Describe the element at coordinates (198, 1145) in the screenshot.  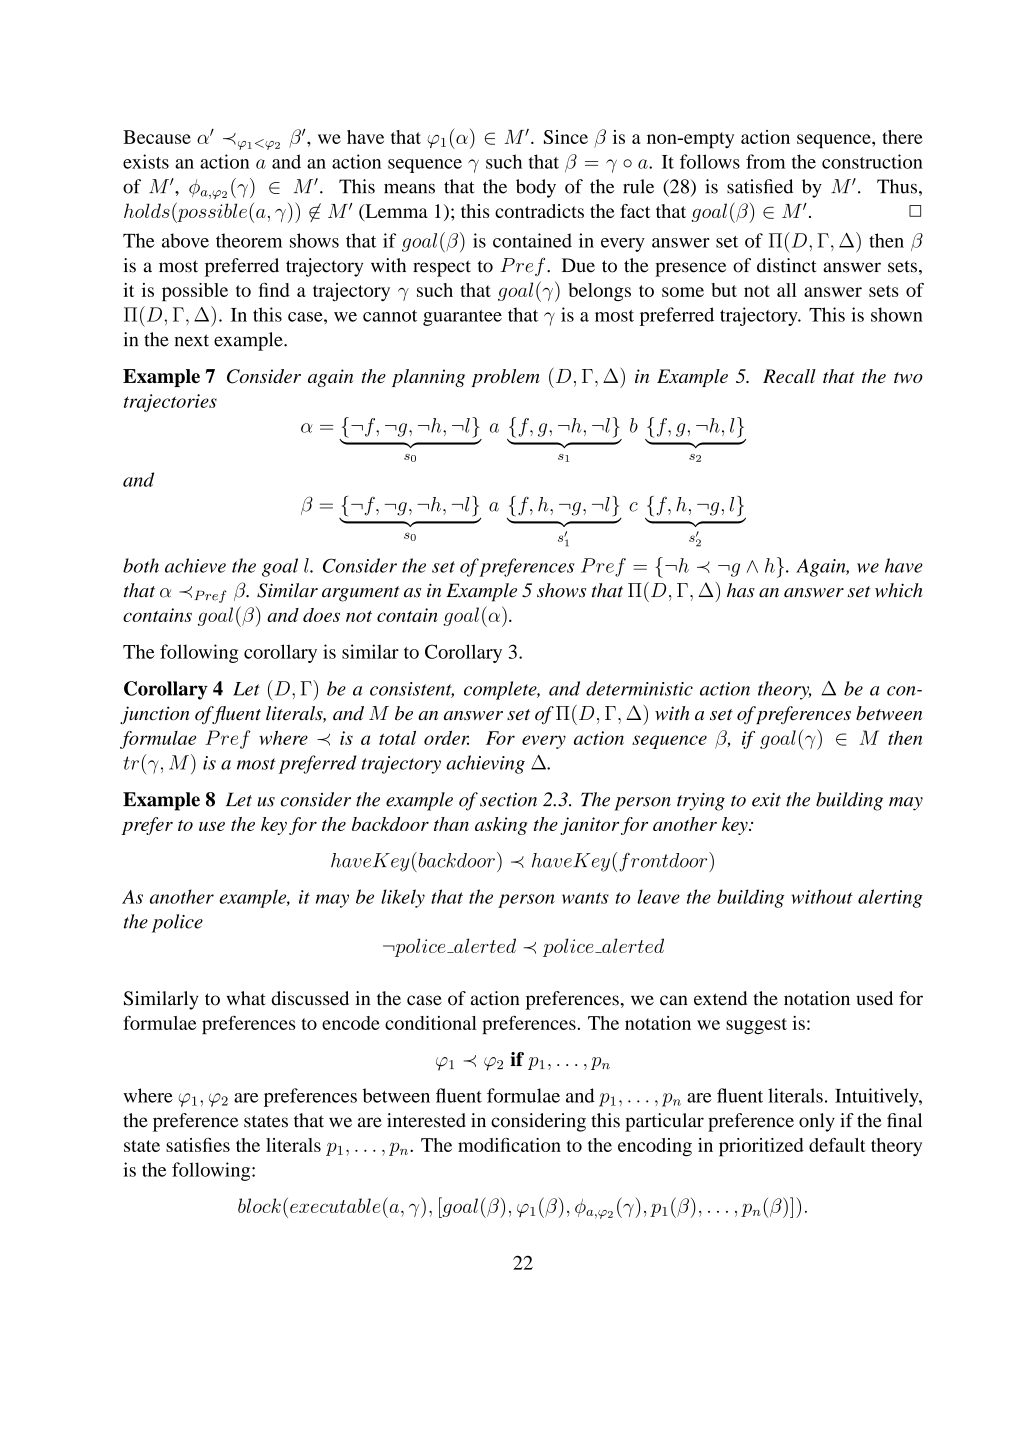
I see `satisfies` at that location.
